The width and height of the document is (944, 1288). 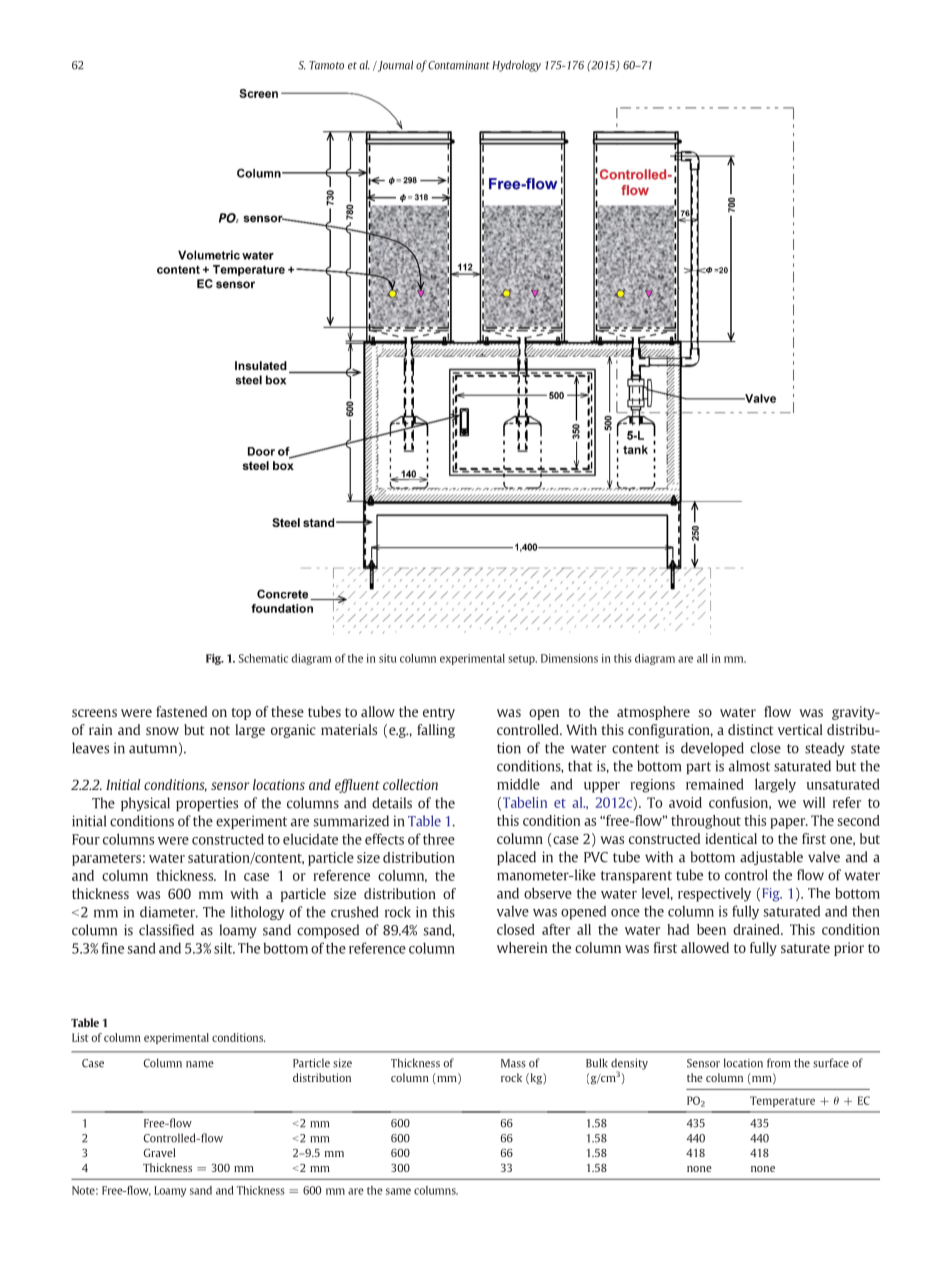 What do you see at coordinates (200, 1064) in the document?
I see `name` at bounding box center [200, 1064].
